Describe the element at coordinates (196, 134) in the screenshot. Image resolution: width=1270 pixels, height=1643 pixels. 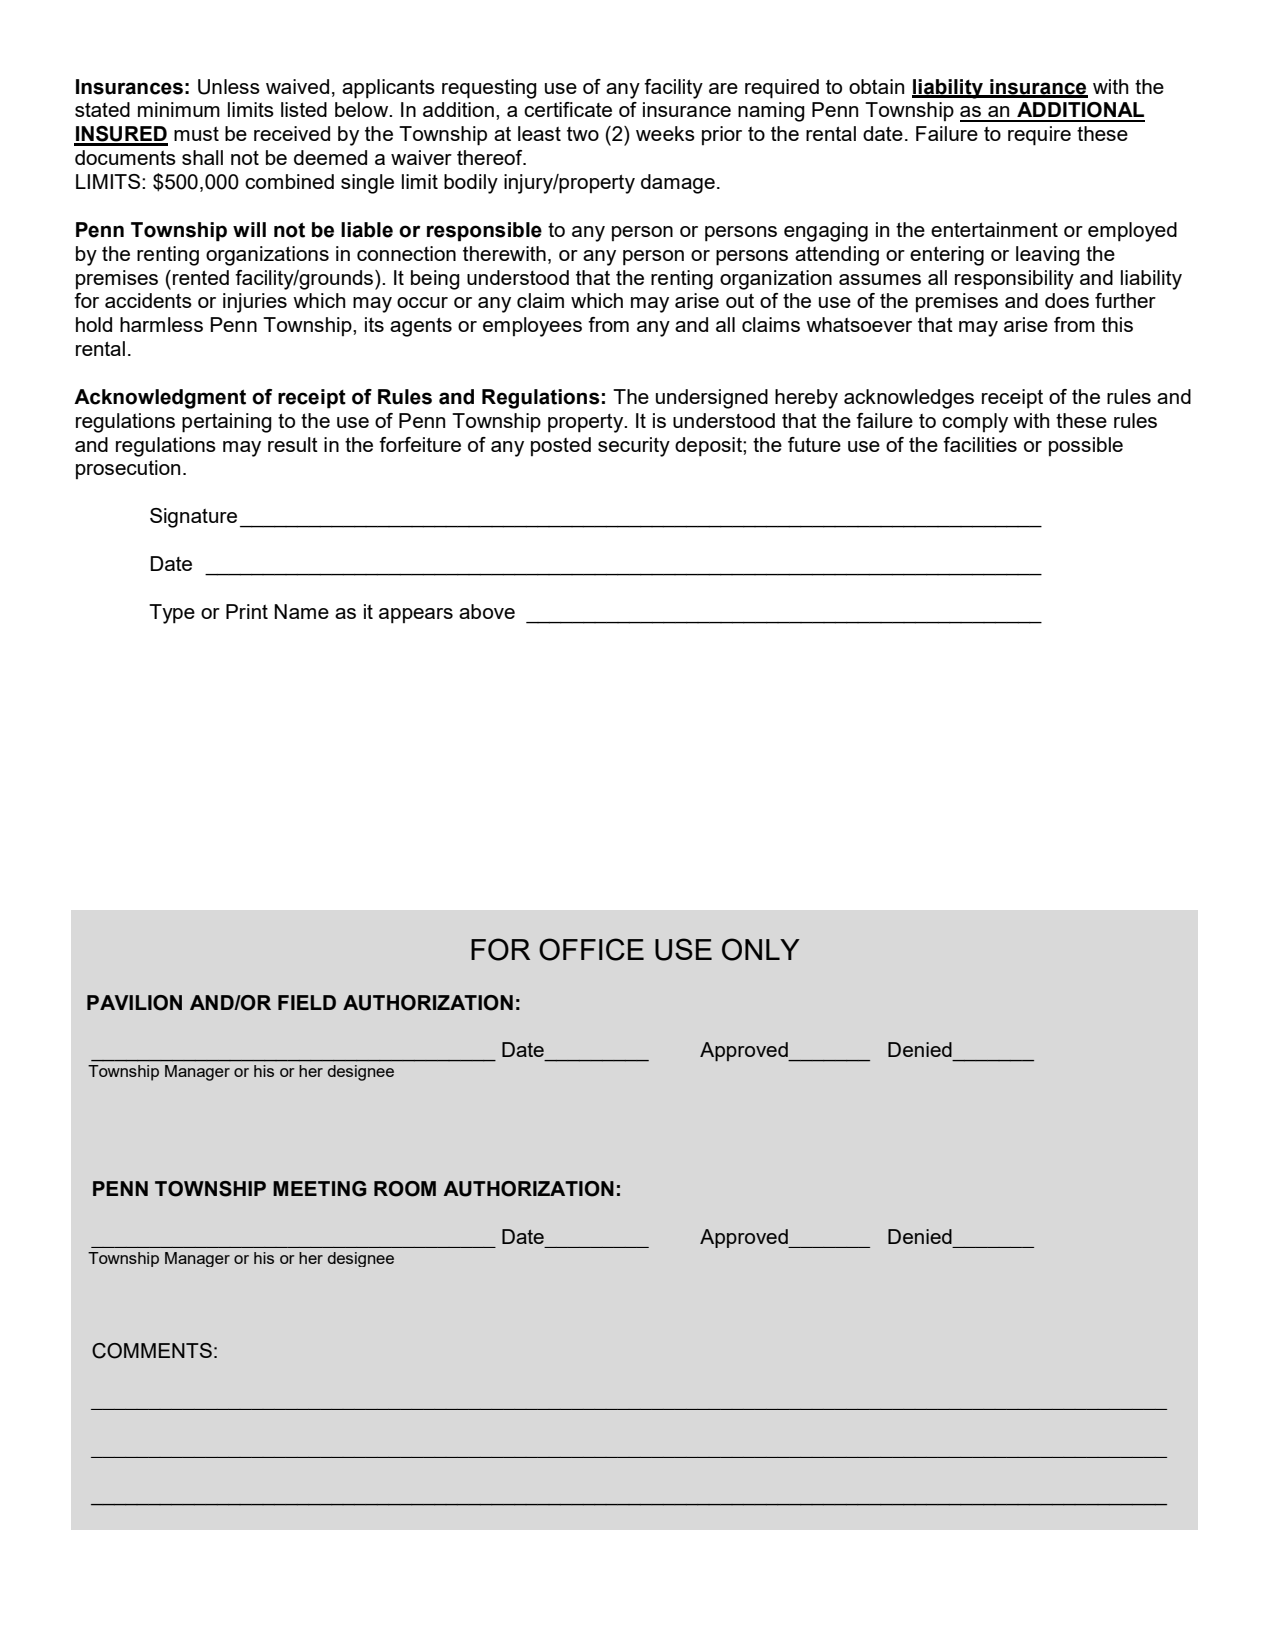
I see `must` at that location.
